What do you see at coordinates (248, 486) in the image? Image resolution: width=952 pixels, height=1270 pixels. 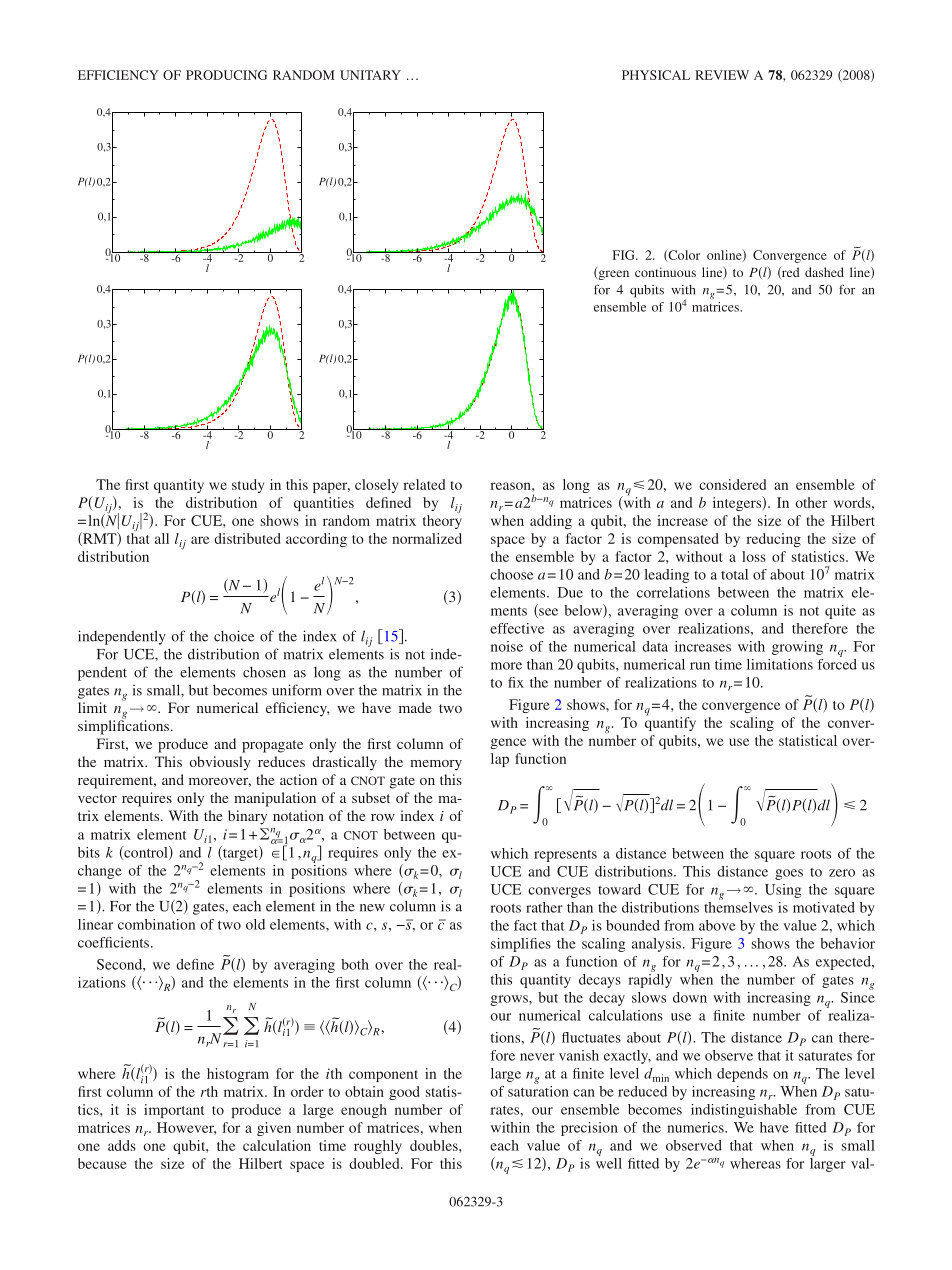 I see `study` at bounding box center [248, 486].
